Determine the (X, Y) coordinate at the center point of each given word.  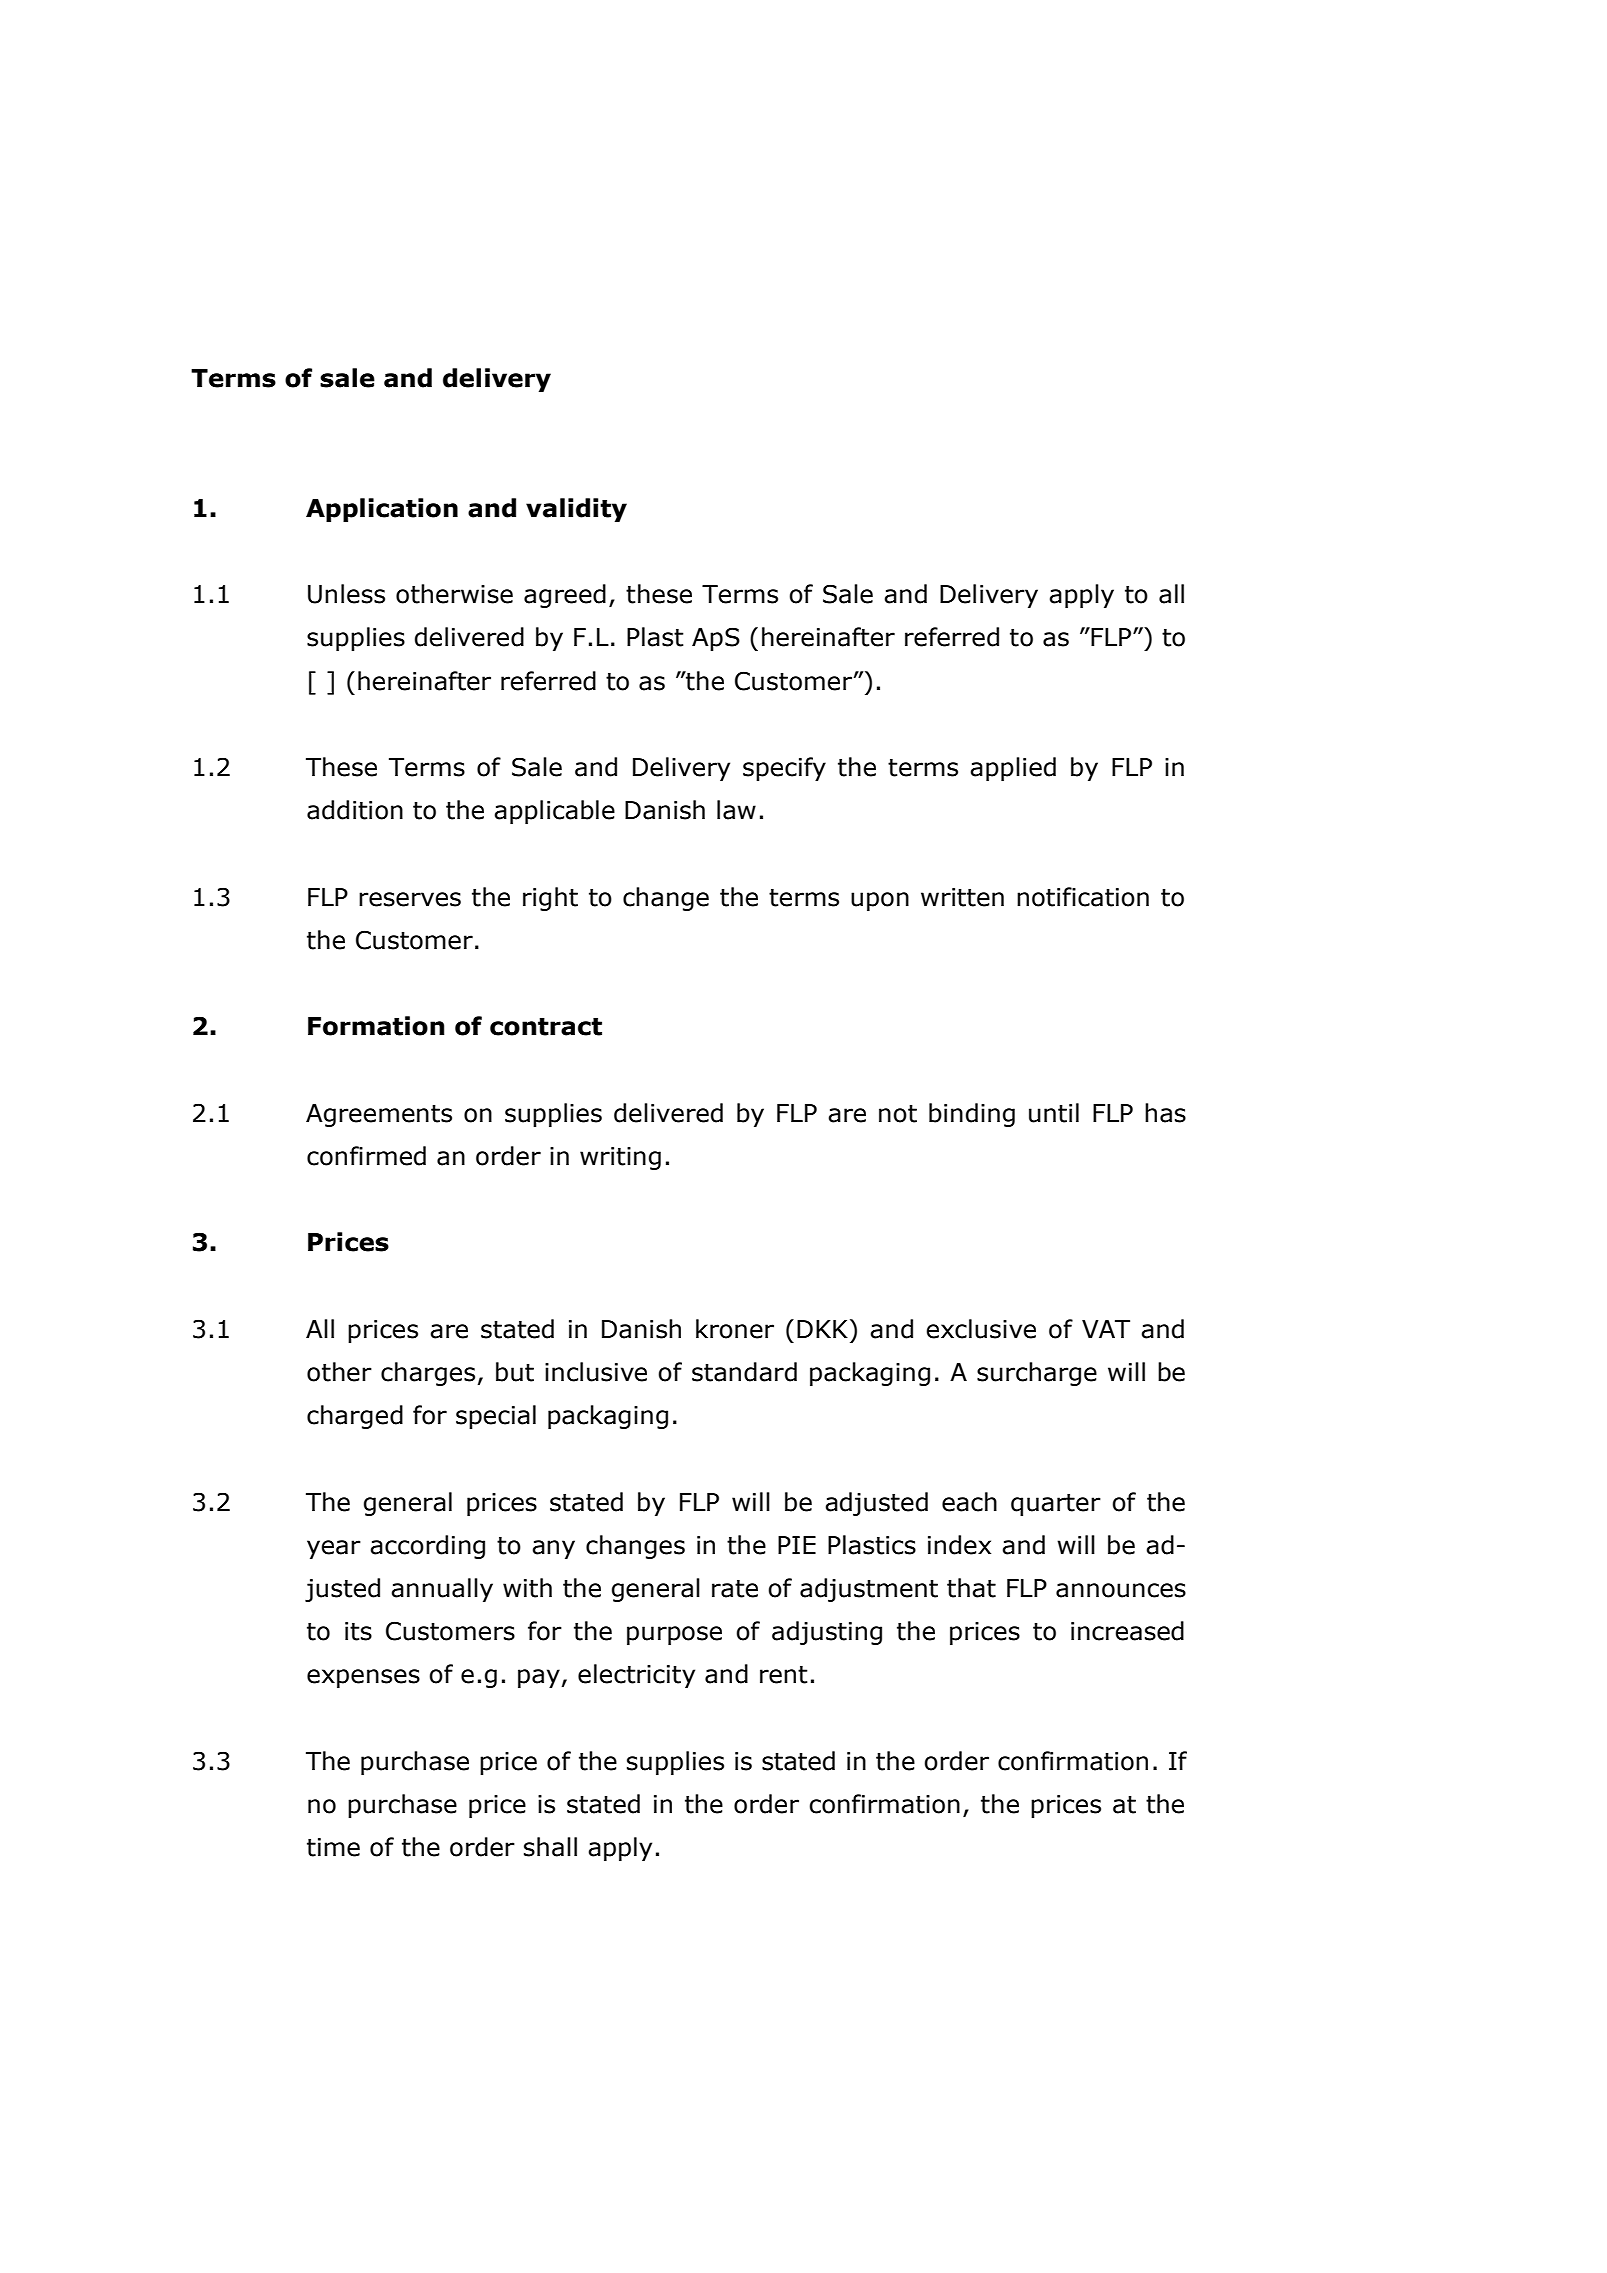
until (1054, 1113)
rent (784, 1675)
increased (1127, 1631)
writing (620, 1158)
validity (576, 510)
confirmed (366, 1156)
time (333, 1847)
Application (382, 510)
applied (1013, 769)
